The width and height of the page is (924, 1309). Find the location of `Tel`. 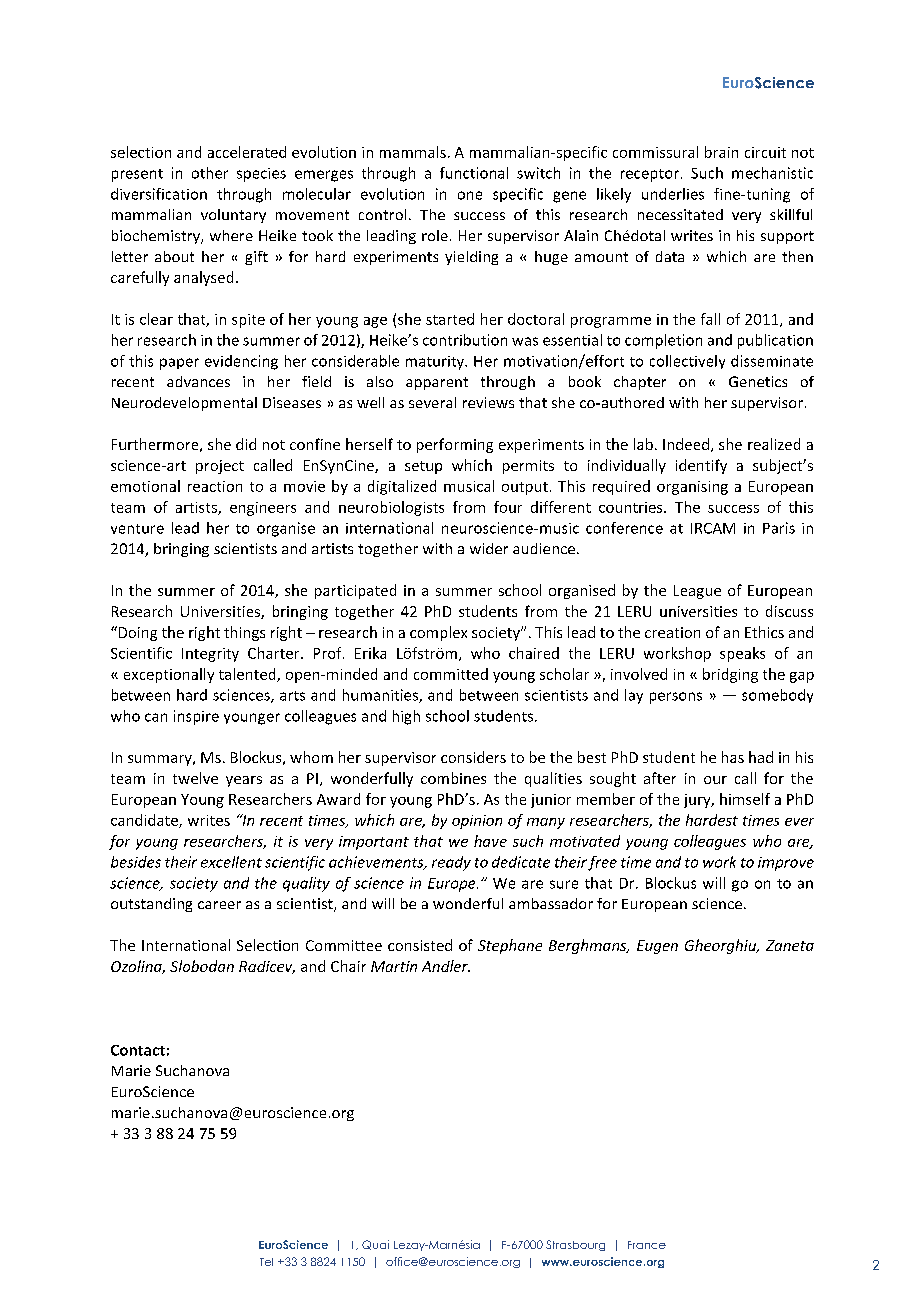

Tel is located at coordinates (266, 1262).
